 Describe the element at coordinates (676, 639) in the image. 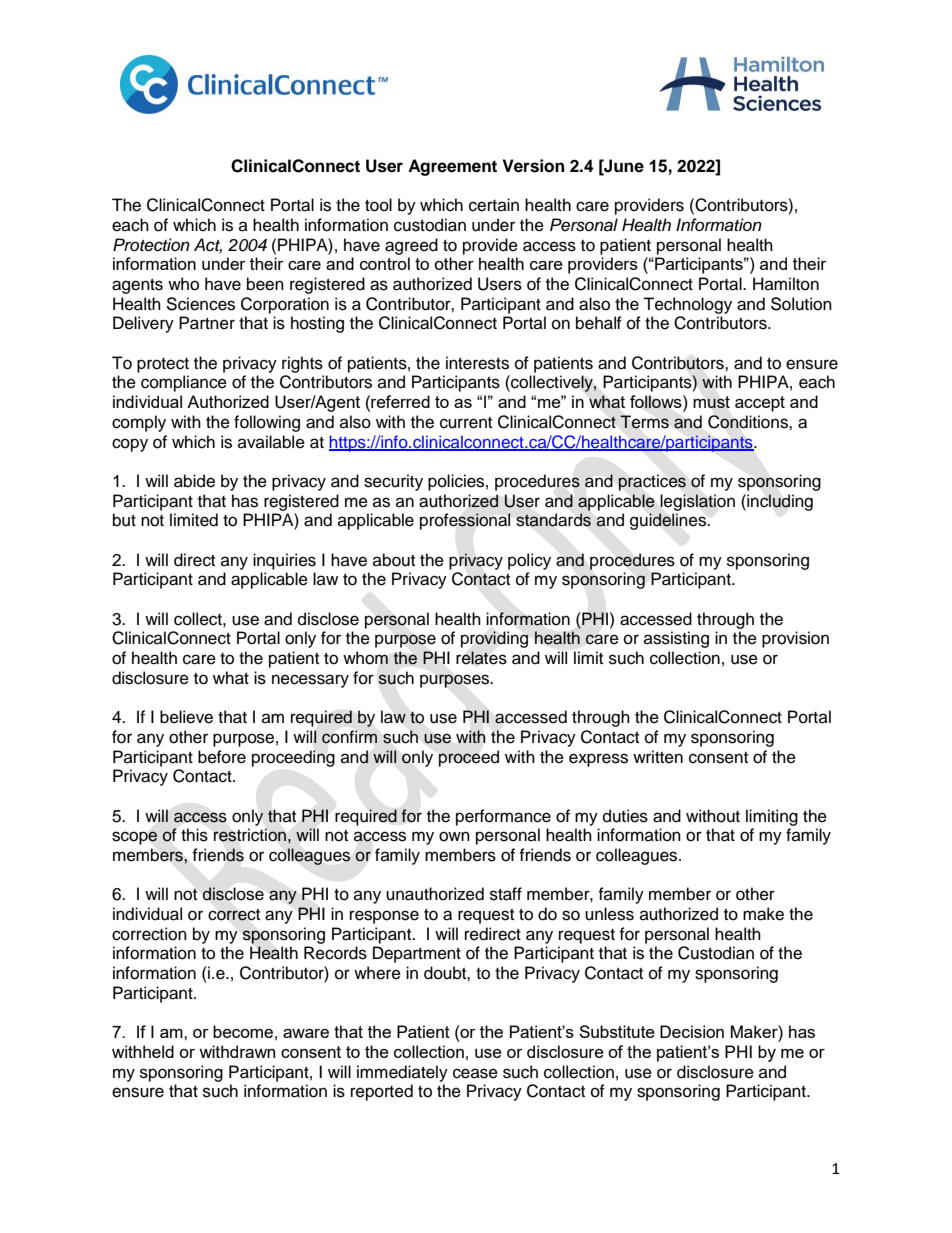

I see `assisting` at that location.
